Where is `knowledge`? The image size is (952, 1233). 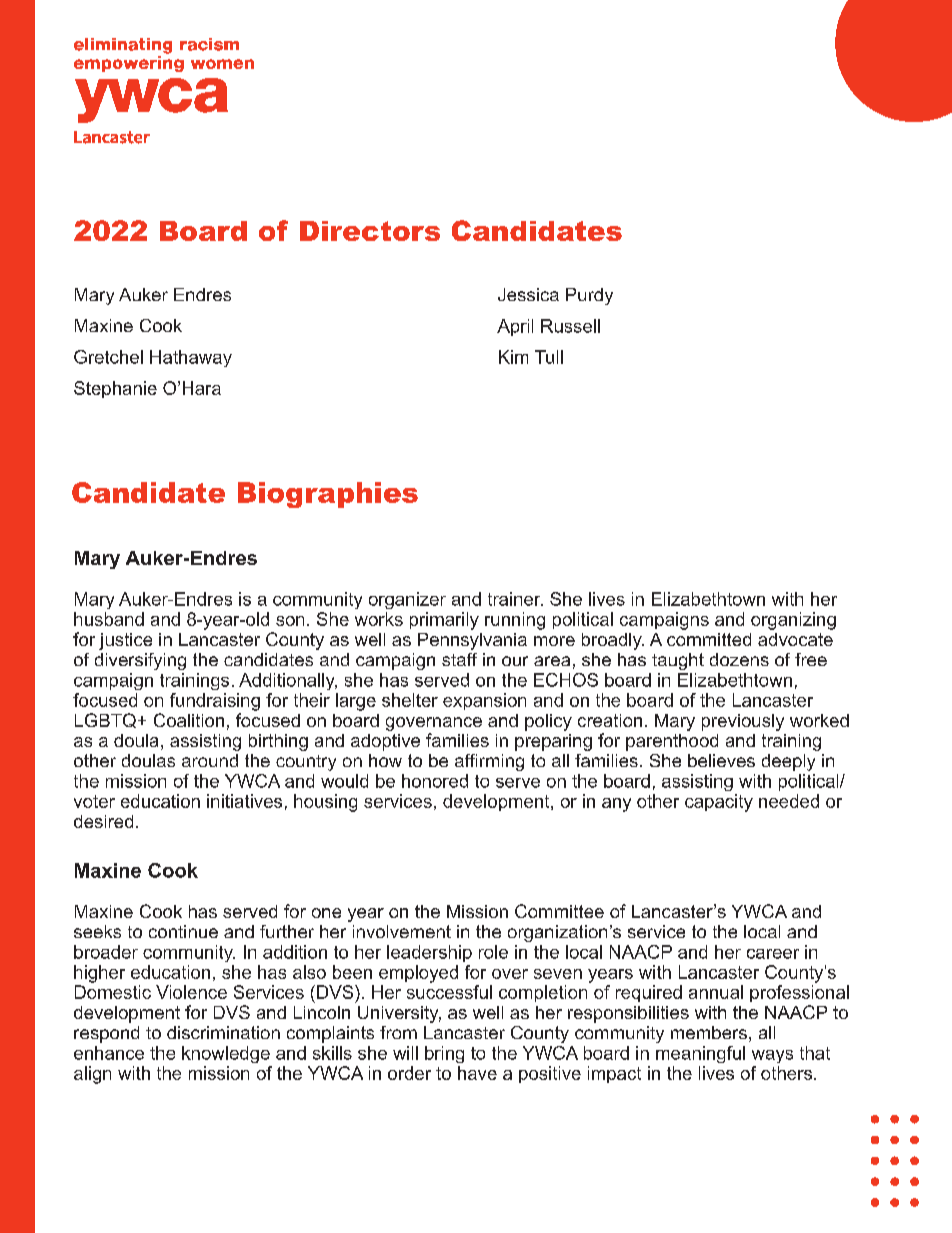
knowledge is located at coordinates (226, 1054).
